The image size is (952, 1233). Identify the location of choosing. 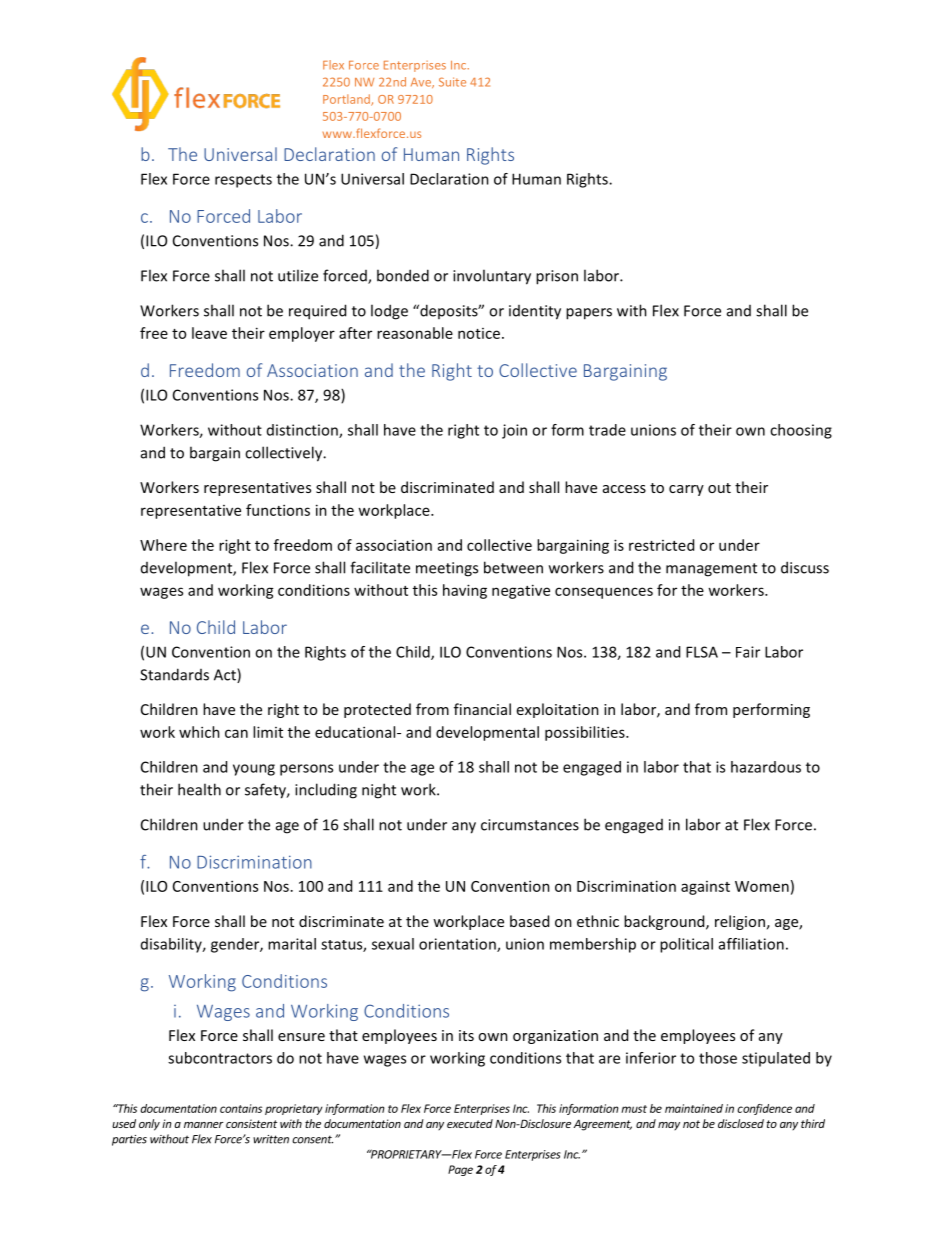
(801, 431).
